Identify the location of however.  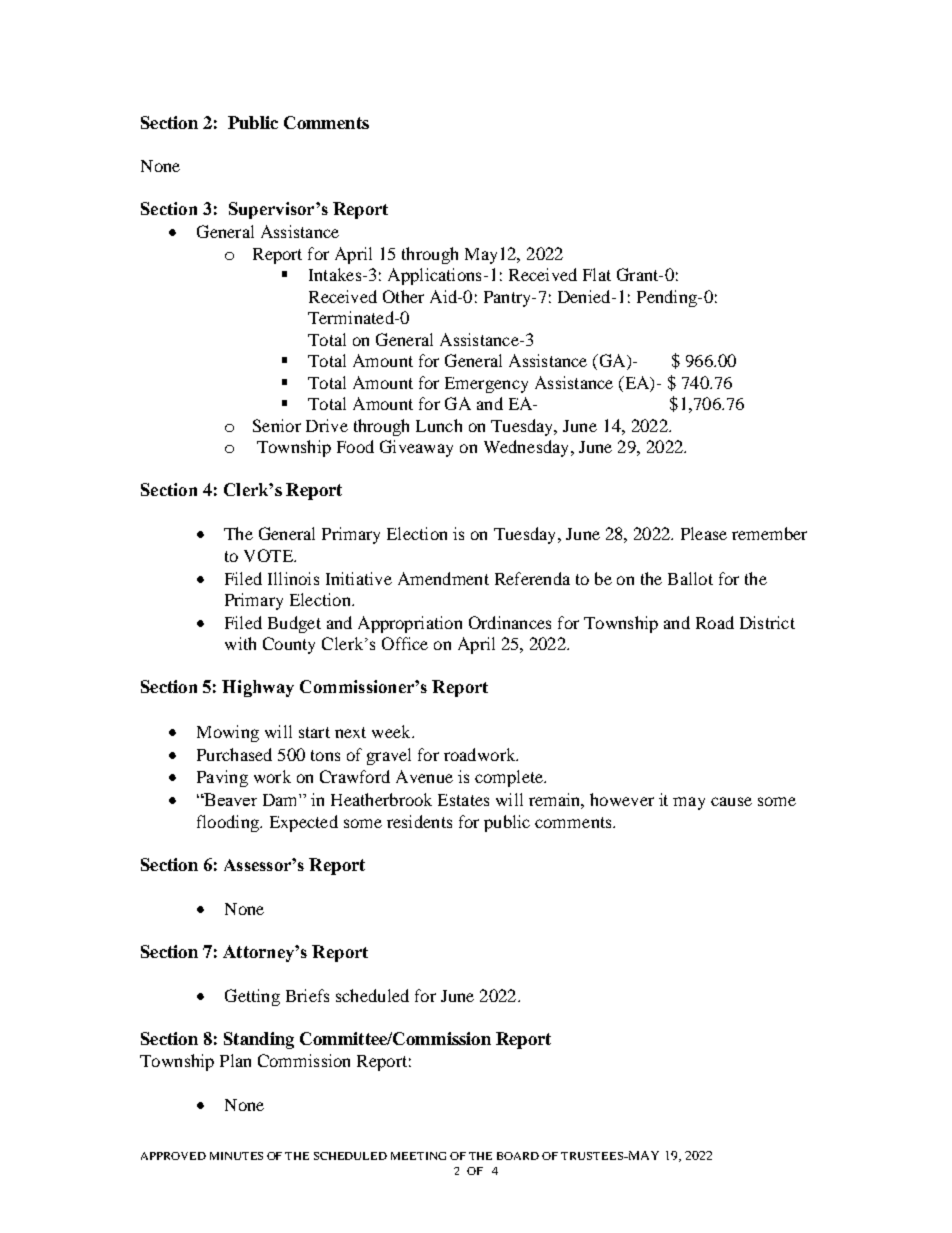
(622, 799).
